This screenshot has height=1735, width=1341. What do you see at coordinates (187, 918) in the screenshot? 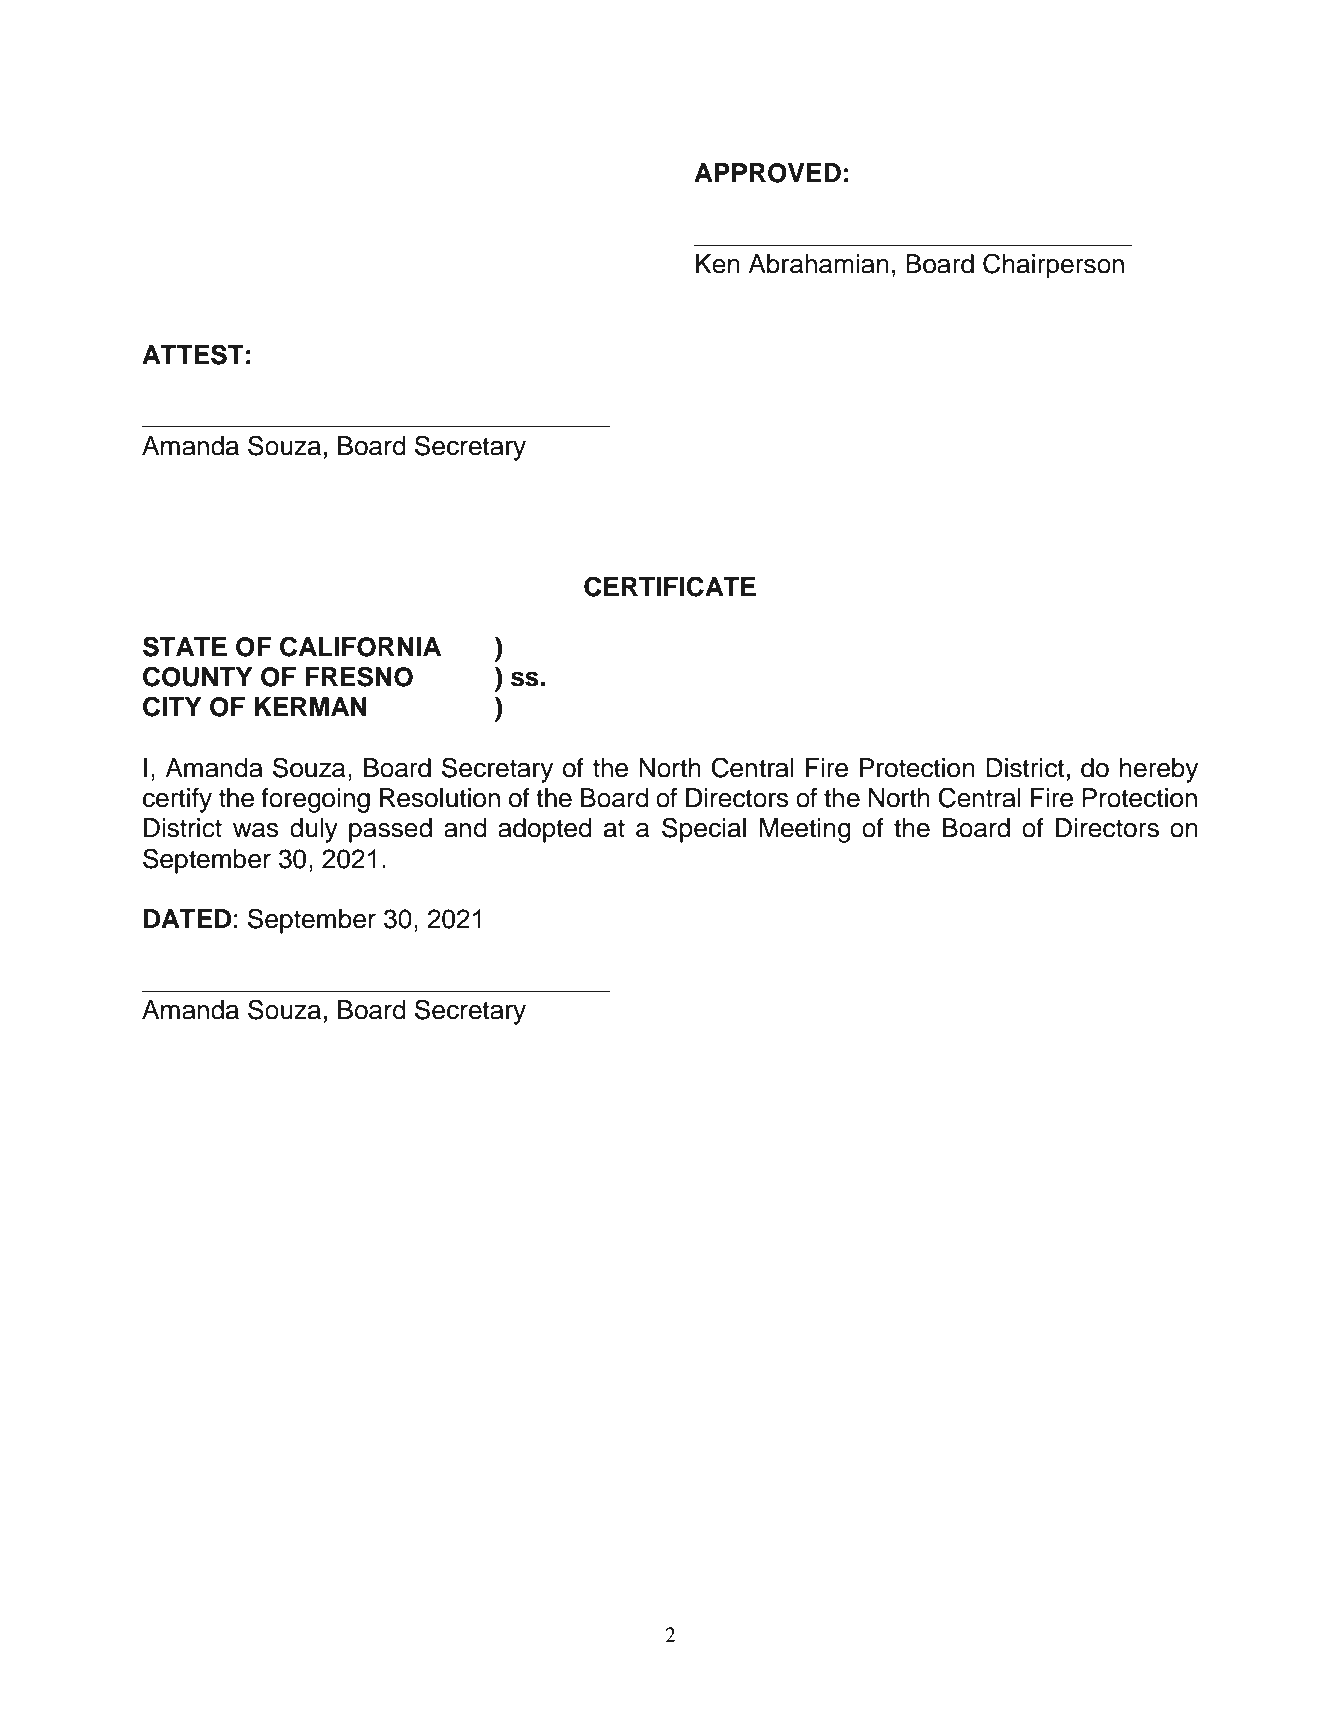
I see `DATED` at bounding box center [187, 918].
